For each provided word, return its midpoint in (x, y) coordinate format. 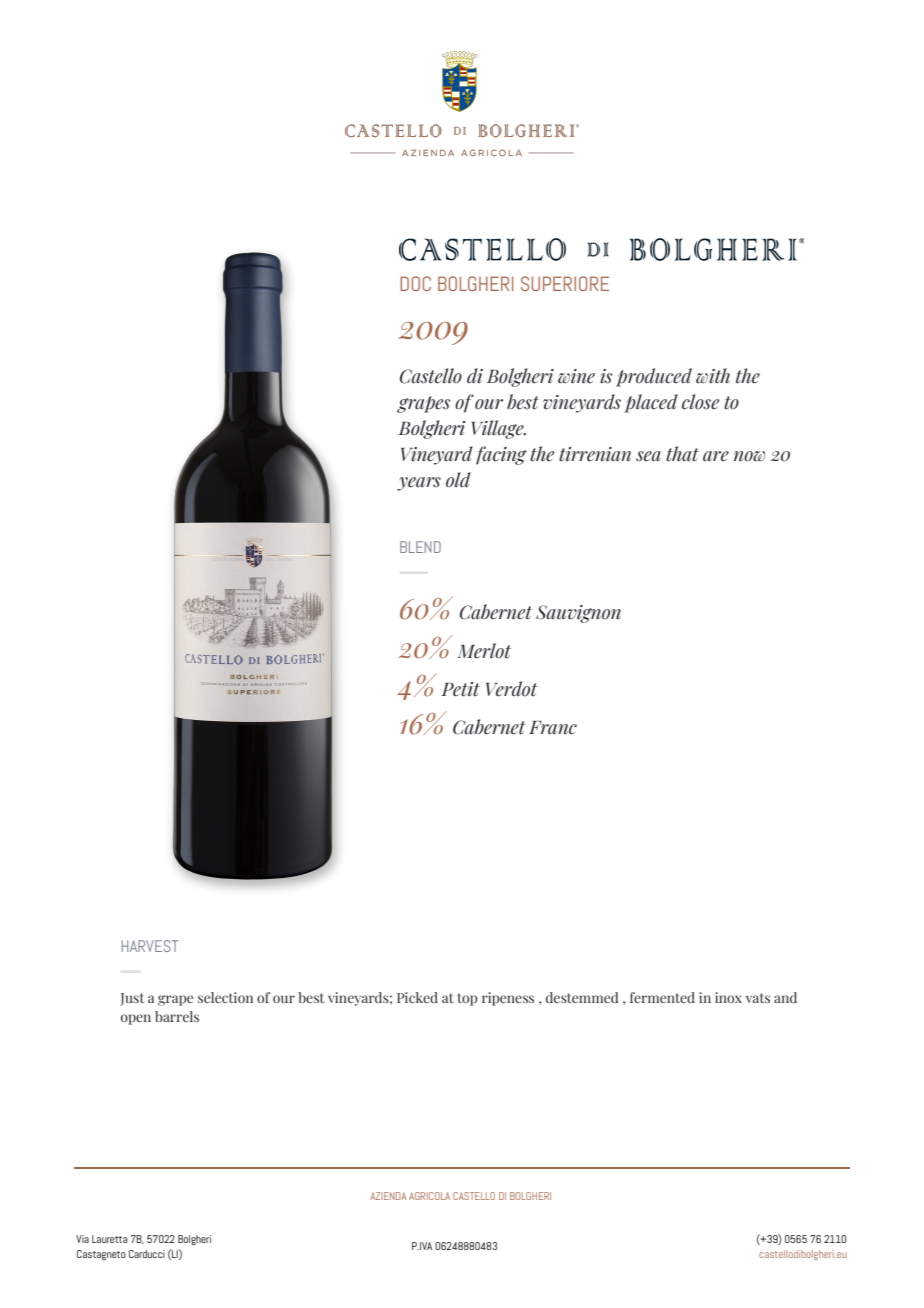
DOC (415, 283)
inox (728, 997)
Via (82, 1239)
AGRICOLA (429, 1196)
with (713, 376)
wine (576, 376)
